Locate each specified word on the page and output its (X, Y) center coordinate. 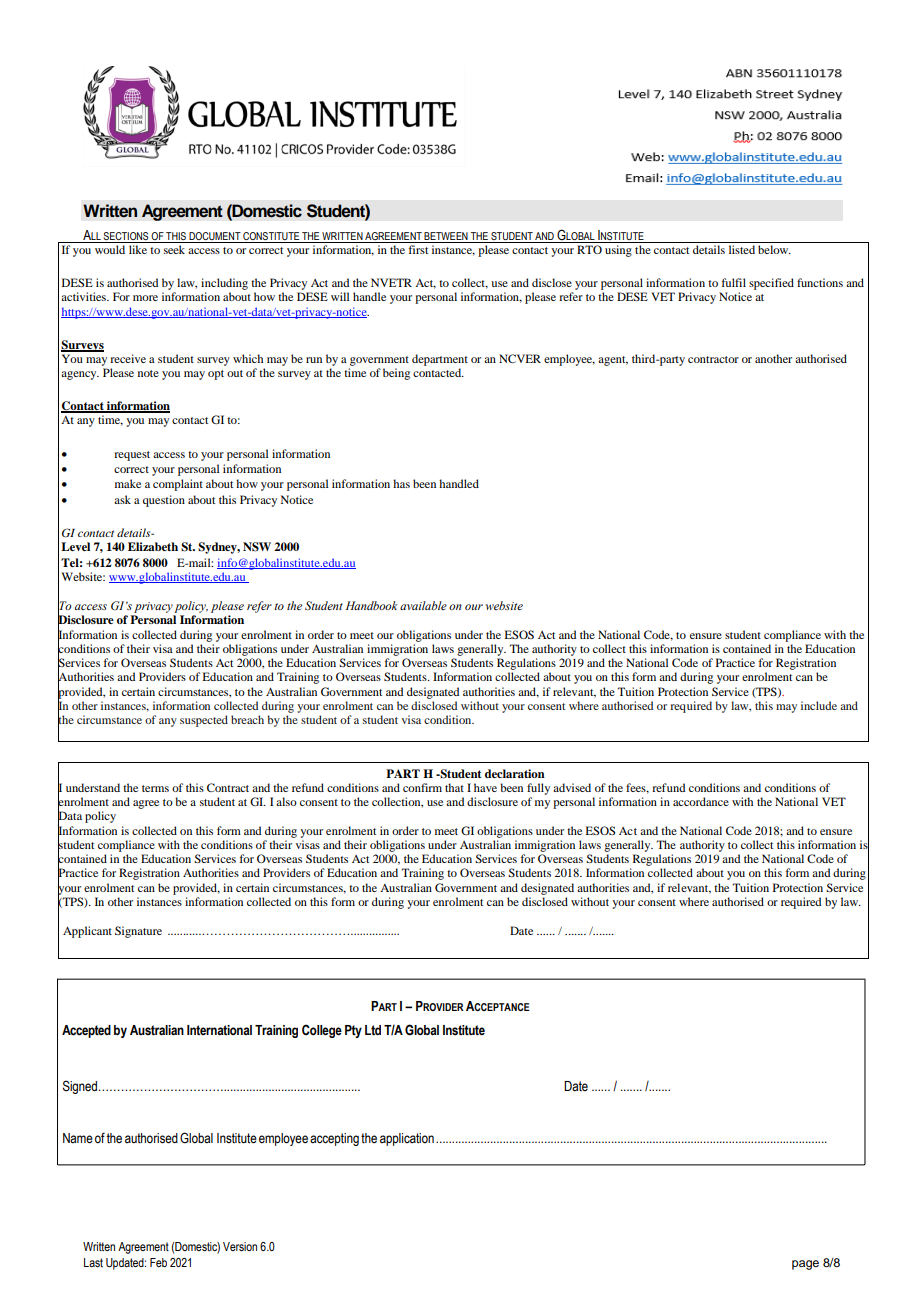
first (418, 249)
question (164, 501)
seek (174, 249)
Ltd (373, 1030)
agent (613, 361)
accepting (334, 1139)
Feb (158, 1262)
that (454, 787)
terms (155, 788)
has (401, 483)
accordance (701, 801)
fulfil (734, 282)
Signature (138, 932)
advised (572, 787)
